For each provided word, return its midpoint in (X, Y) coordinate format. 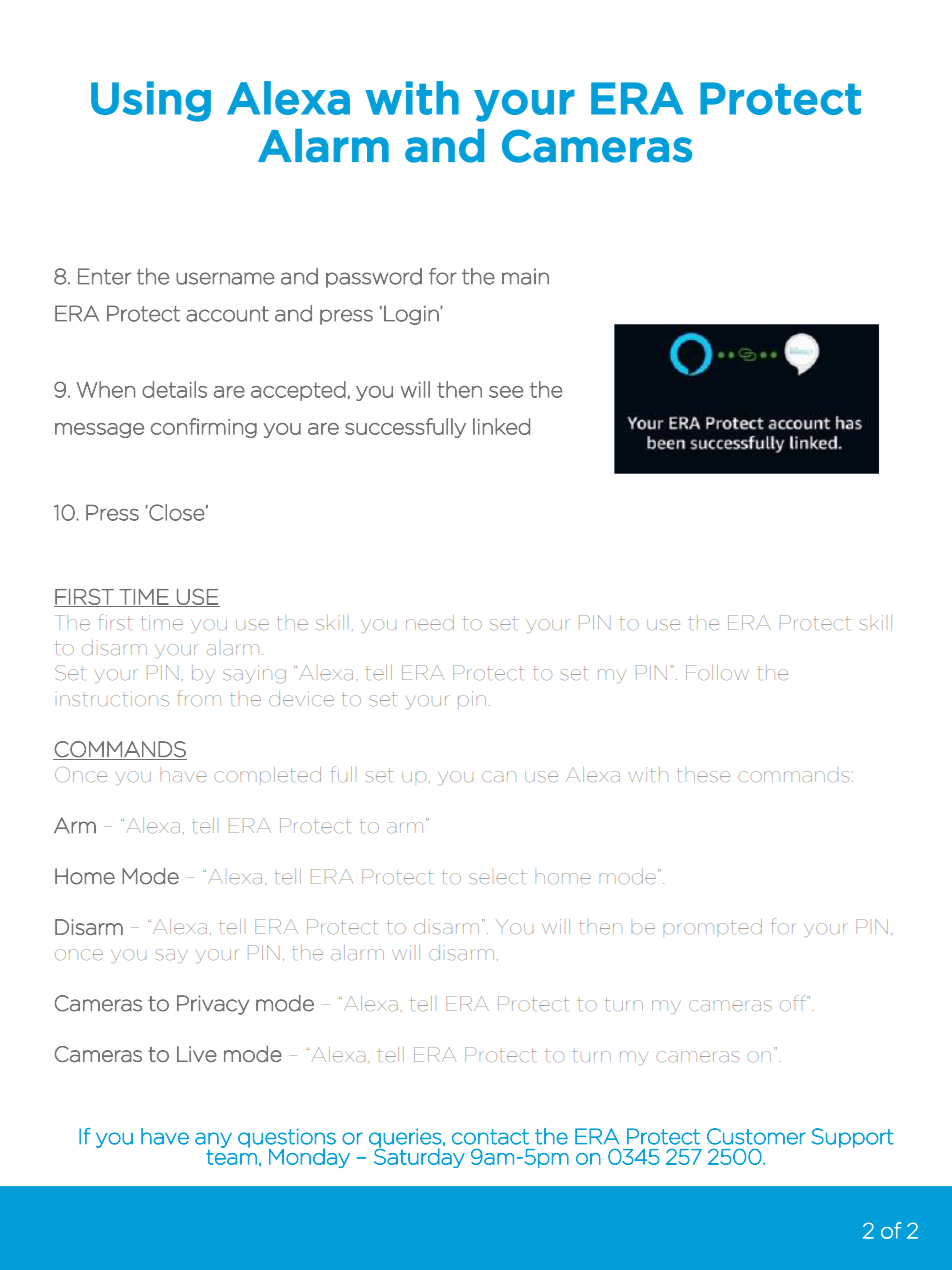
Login (412, 315)
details (174, 389)
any (213, 1141)
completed (267, 774)
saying (254, 674)
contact (490, 1137)
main (525, 276)
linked (501, 426)
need (430, 622)
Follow (717, 673)
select (497, 877)
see (506, 392)
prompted (712, 926)
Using (151, 101)
